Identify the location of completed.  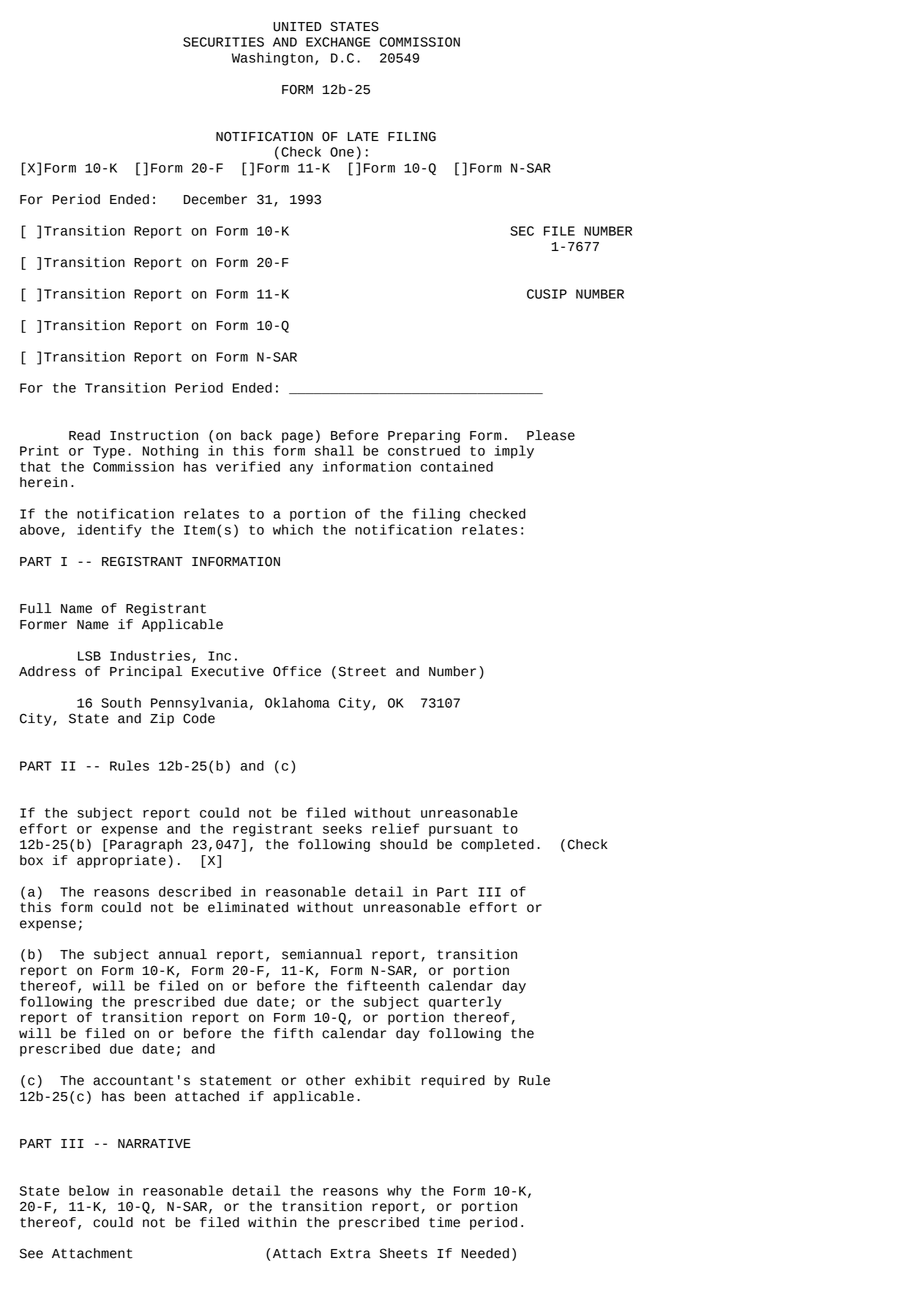
(497, 845).
